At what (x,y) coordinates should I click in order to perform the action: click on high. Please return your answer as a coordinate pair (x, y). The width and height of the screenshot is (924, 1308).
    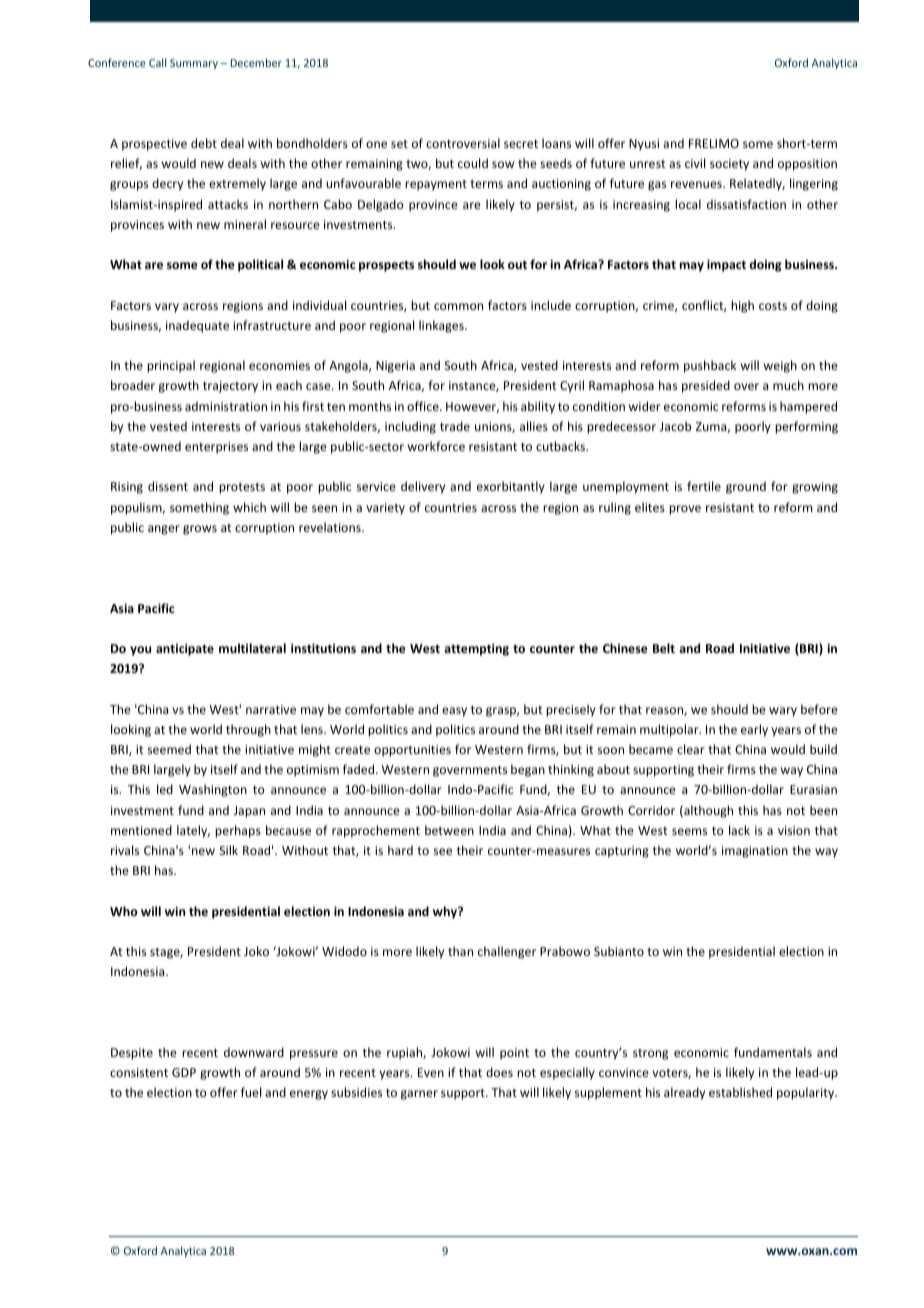
    Looking at the image, I should click on (742, 306).
